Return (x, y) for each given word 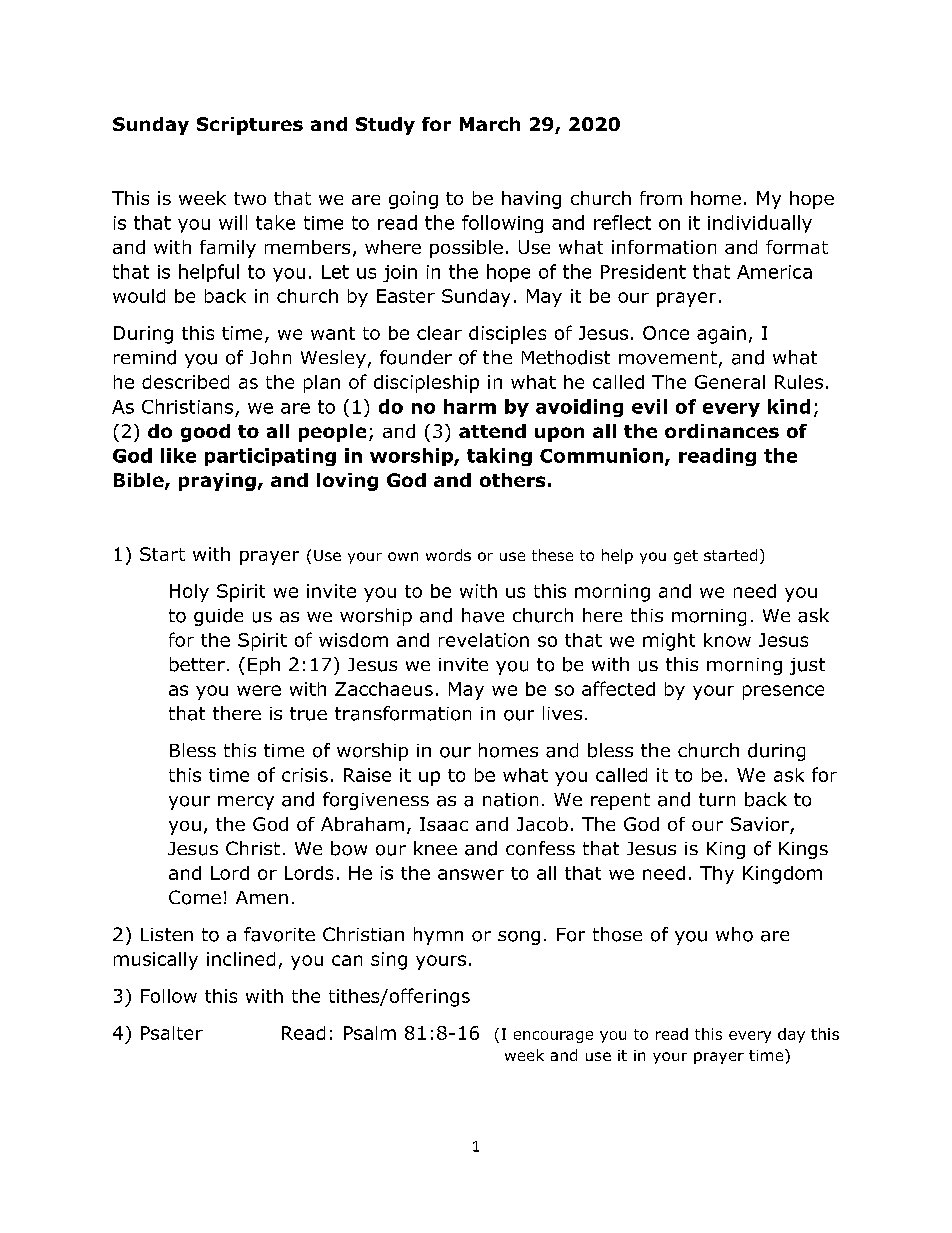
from (661, 198)
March (490, 124)
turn (717, 800)
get (686, 557)
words (448, 555)
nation (510, 800)
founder (416, 357)
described (185, 382)
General (730, 382)
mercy (246, 803)
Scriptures (250, 126)
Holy (189, 593)
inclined (241, 959)
